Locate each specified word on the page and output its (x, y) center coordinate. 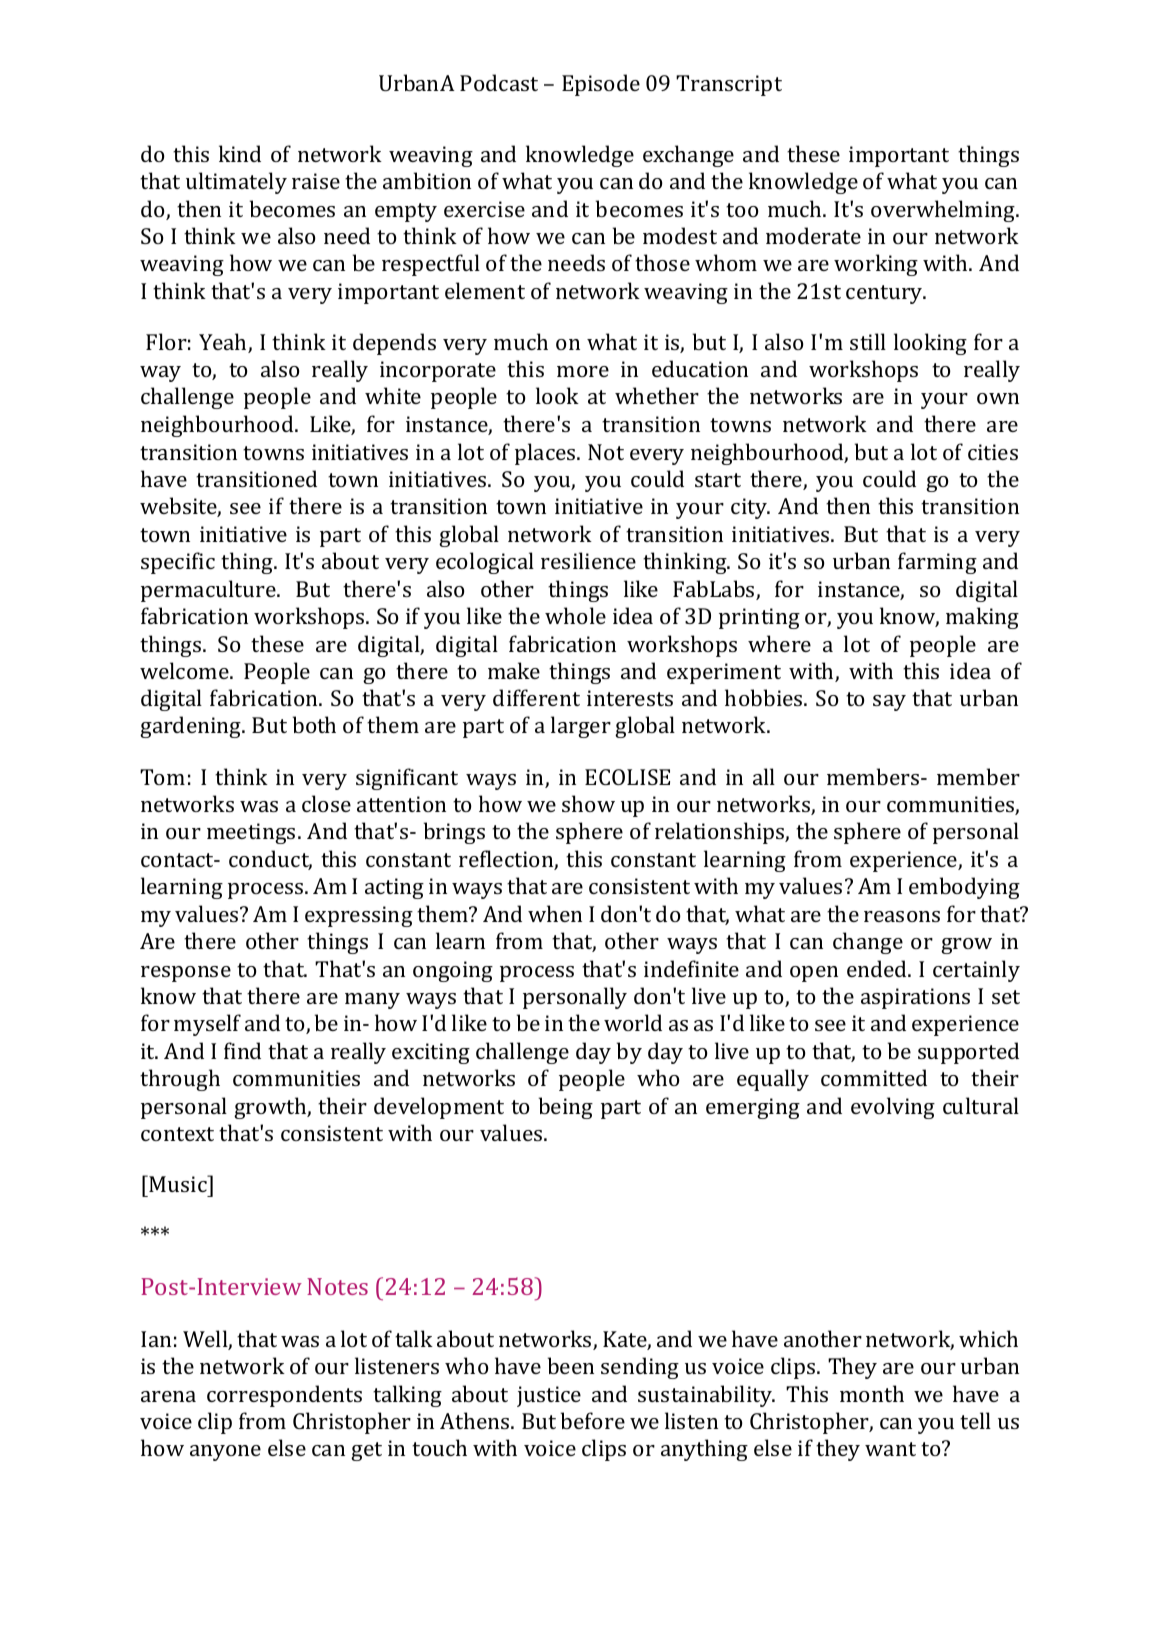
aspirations (915, 998)
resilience (588, 560)
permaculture (209, 591)
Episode (601, 85)
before (593, 1420)
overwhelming (944, 211)
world (633, 1022)
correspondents (284, 1396)
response (186, 974)
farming (937, 563)
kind (240, 153)
